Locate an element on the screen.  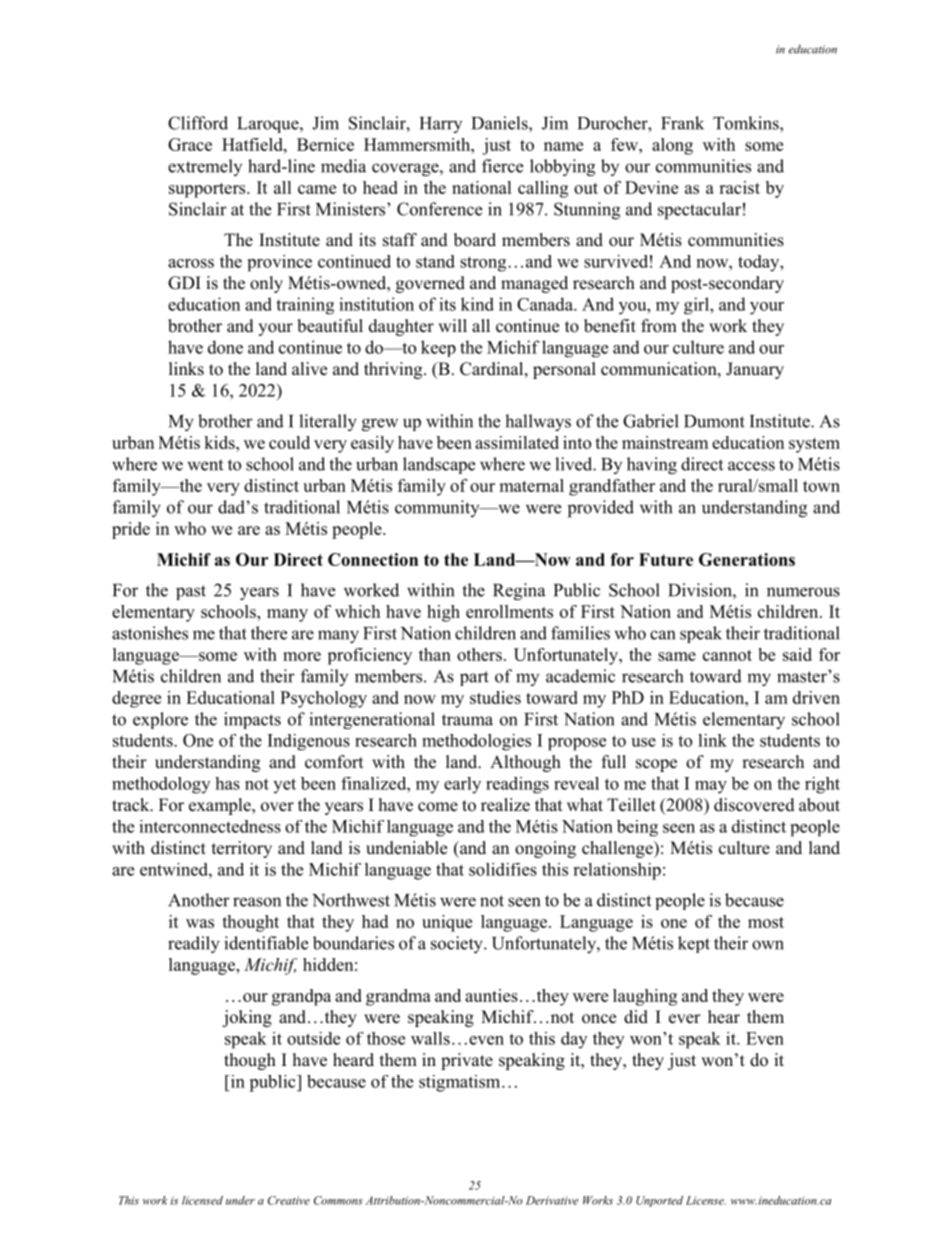
fierce is located at coordinates (502, 166).
